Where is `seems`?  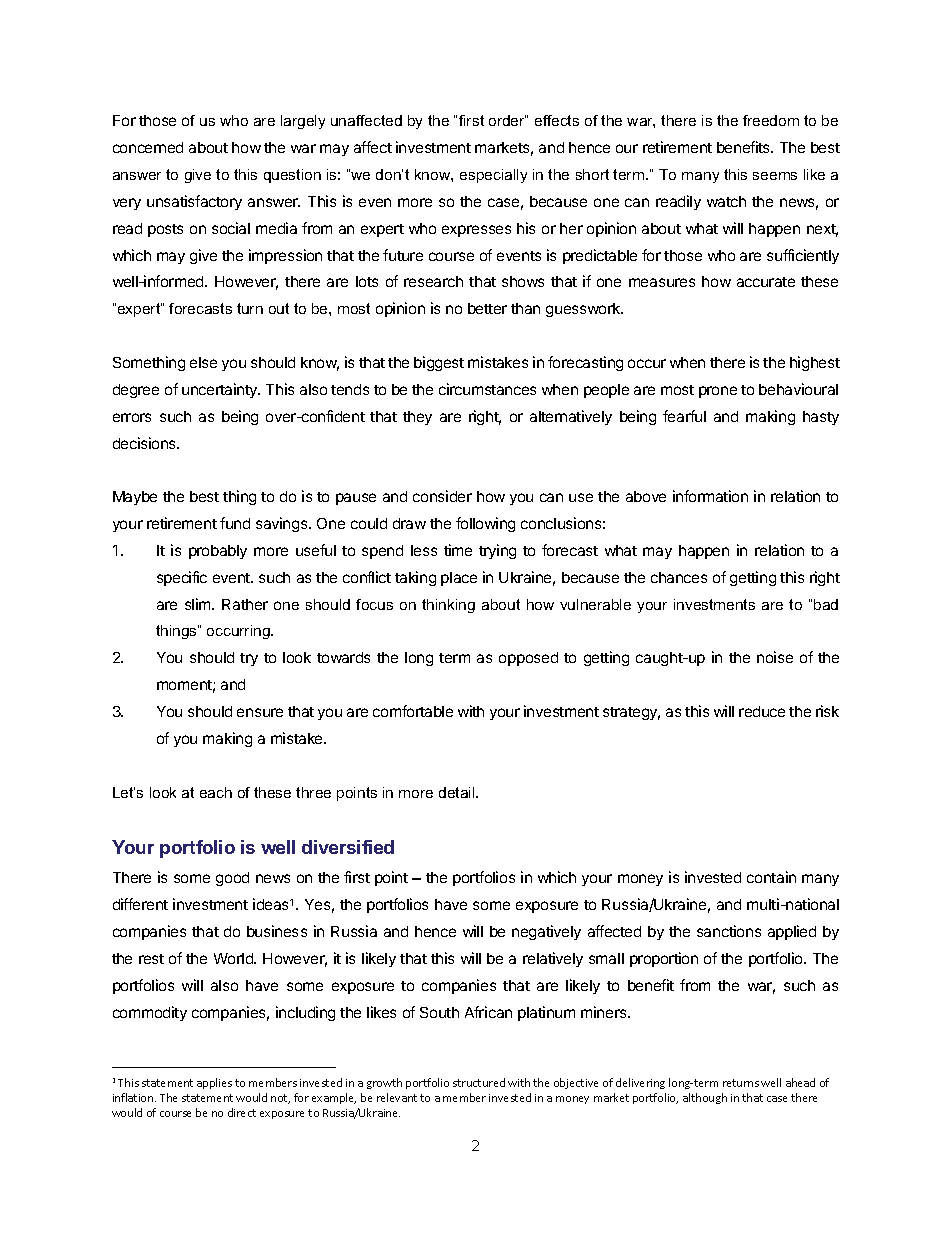 seems is located at coordinates (775, 176).
